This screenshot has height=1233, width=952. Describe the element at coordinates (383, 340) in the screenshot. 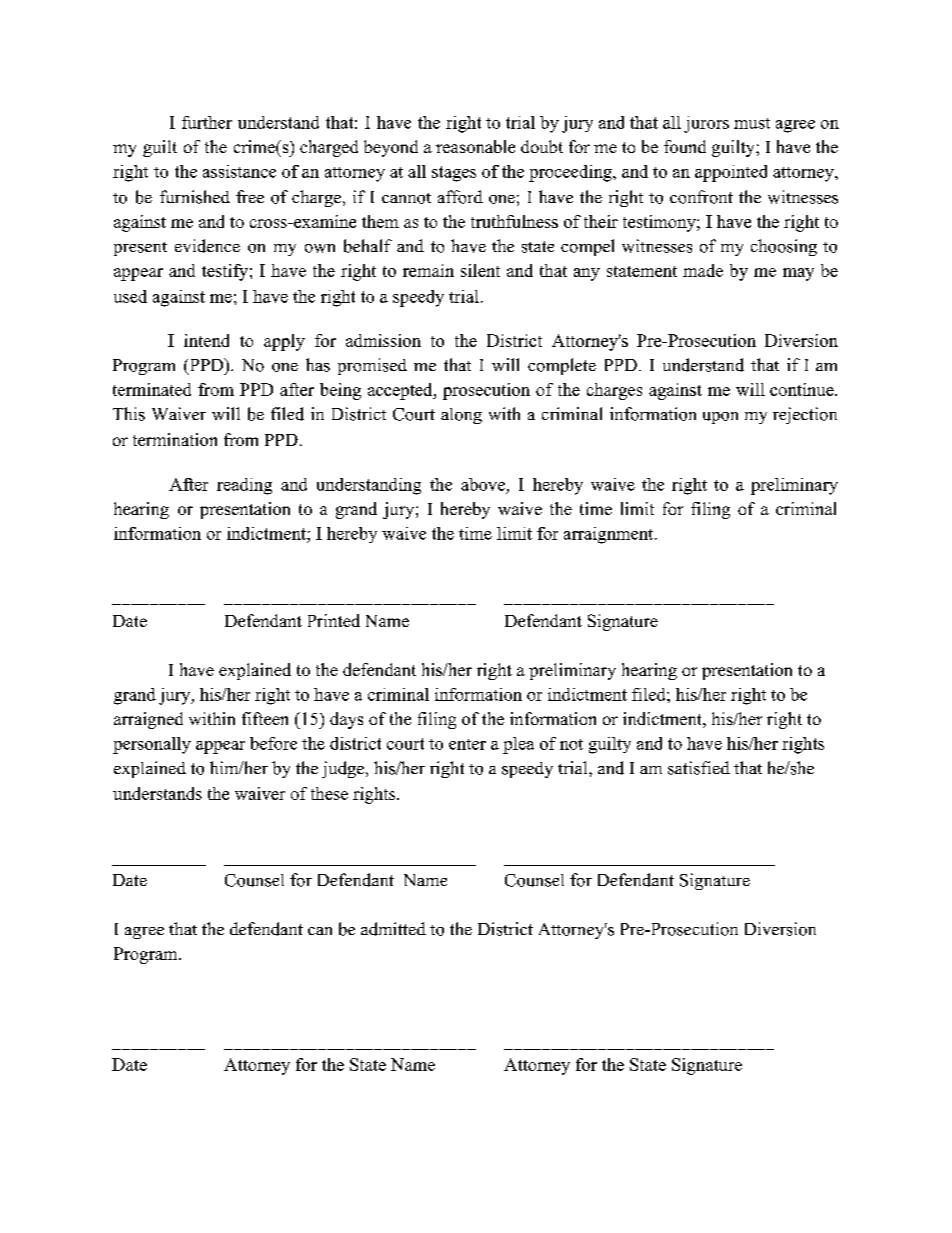

I see `admission` at that location.
